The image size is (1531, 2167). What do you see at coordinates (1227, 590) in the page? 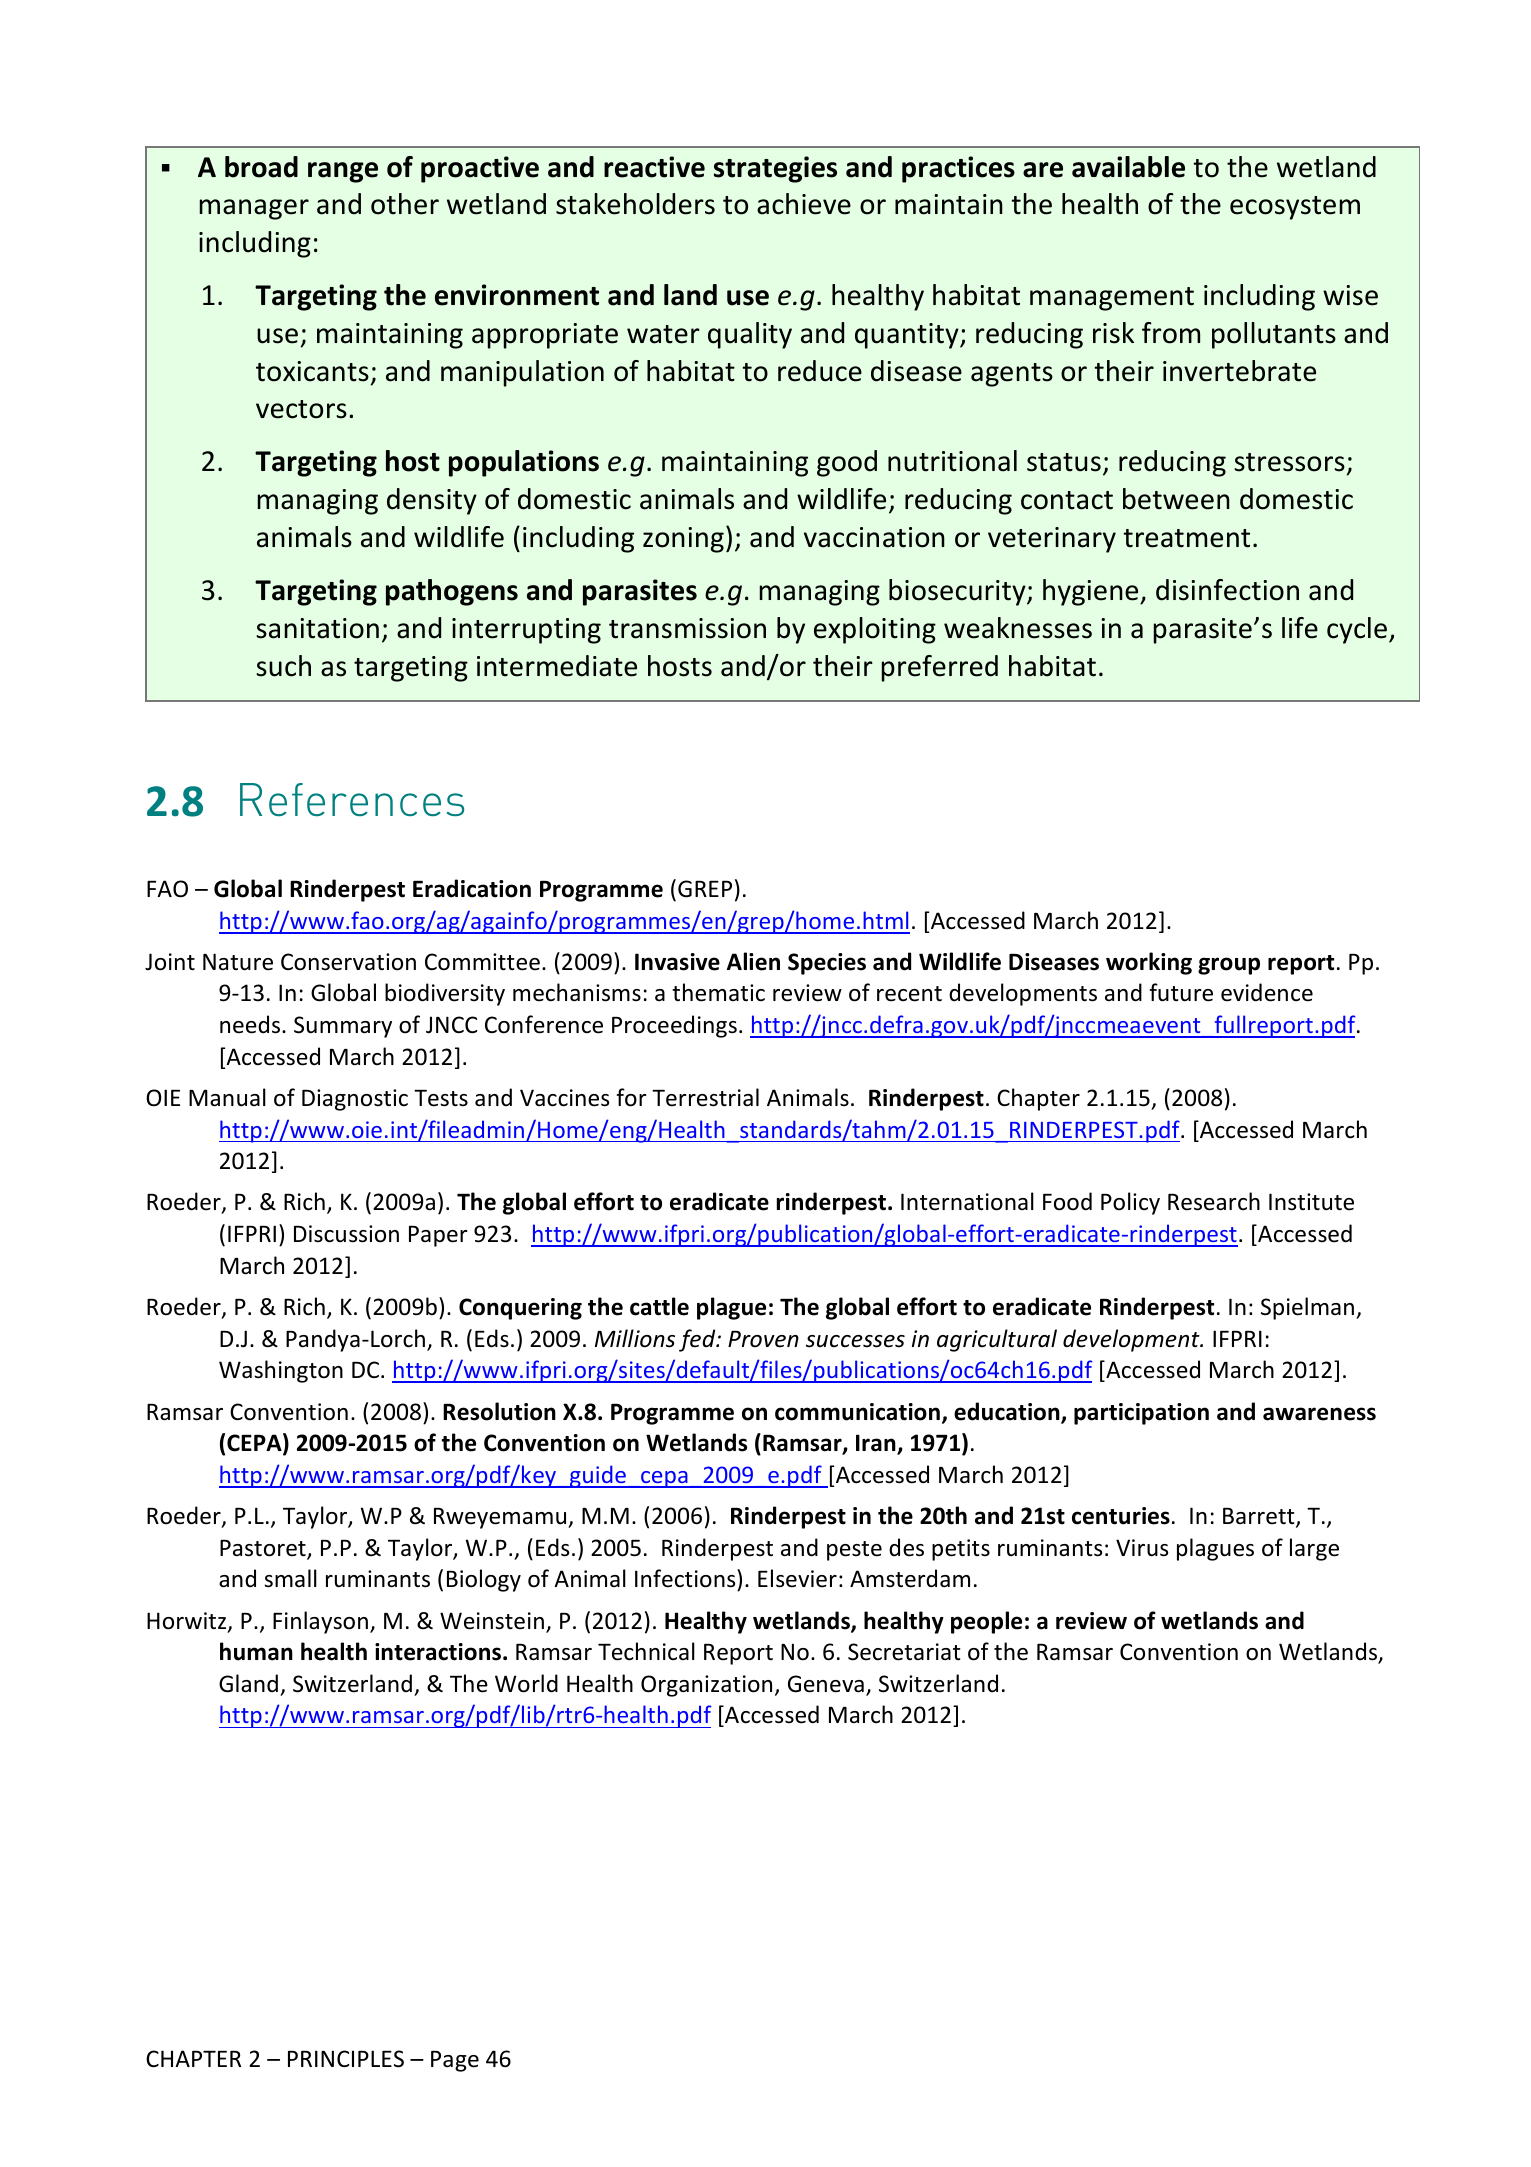
I see `disinfection` at bounding box center [1227, 590].
